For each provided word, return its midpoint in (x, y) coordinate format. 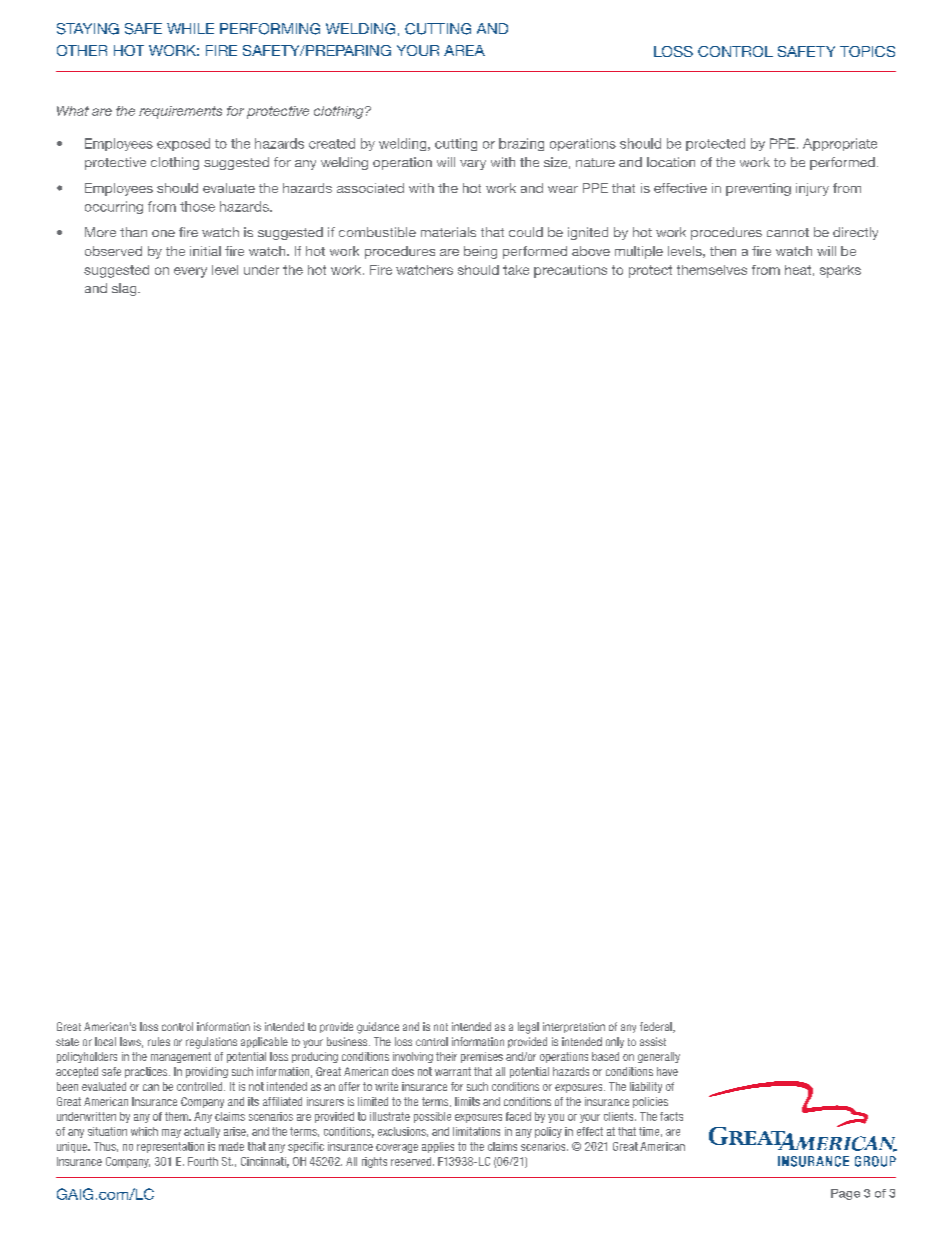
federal (657, 1027)
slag (125, 289)
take (516, 270)
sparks (840, 271)
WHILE (190, 28)
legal (528, 1028)
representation (170, 1147)
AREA (464, 50)
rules (159, 1041)
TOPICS (867, 51)
